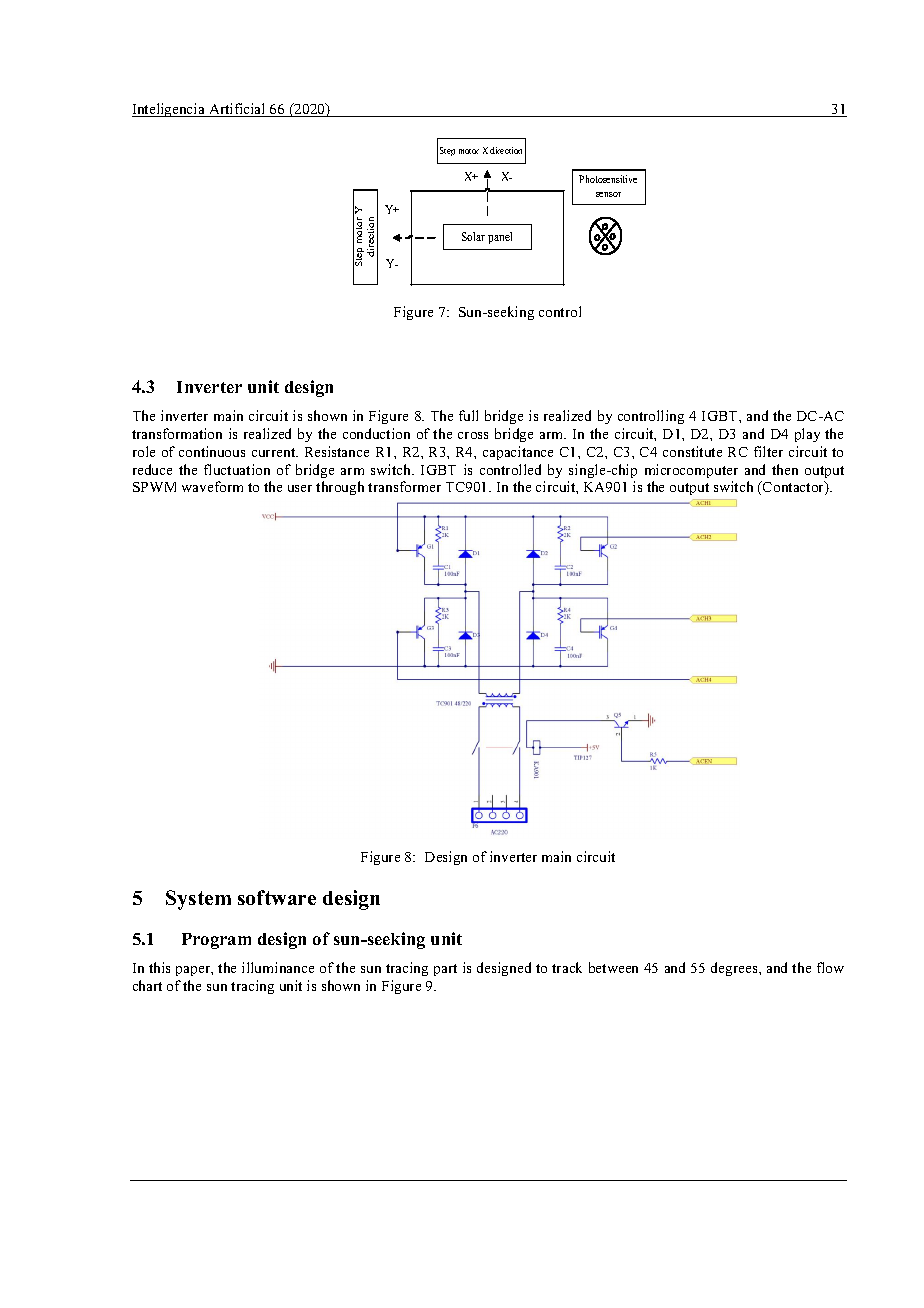  I want to click on transformer, so click(404, 486).
